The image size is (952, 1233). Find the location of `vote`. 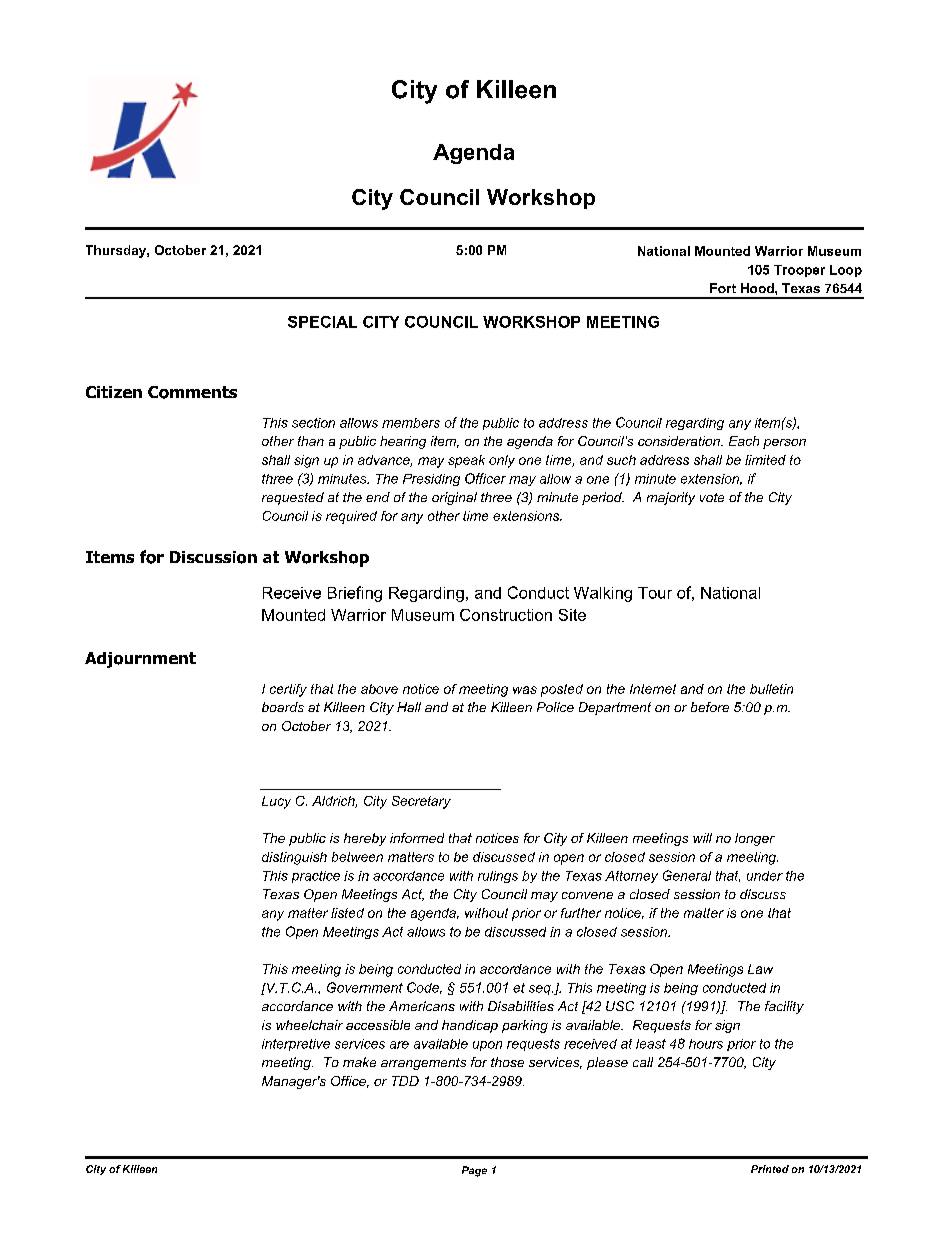

vote is located at coordinates (712, 497).
